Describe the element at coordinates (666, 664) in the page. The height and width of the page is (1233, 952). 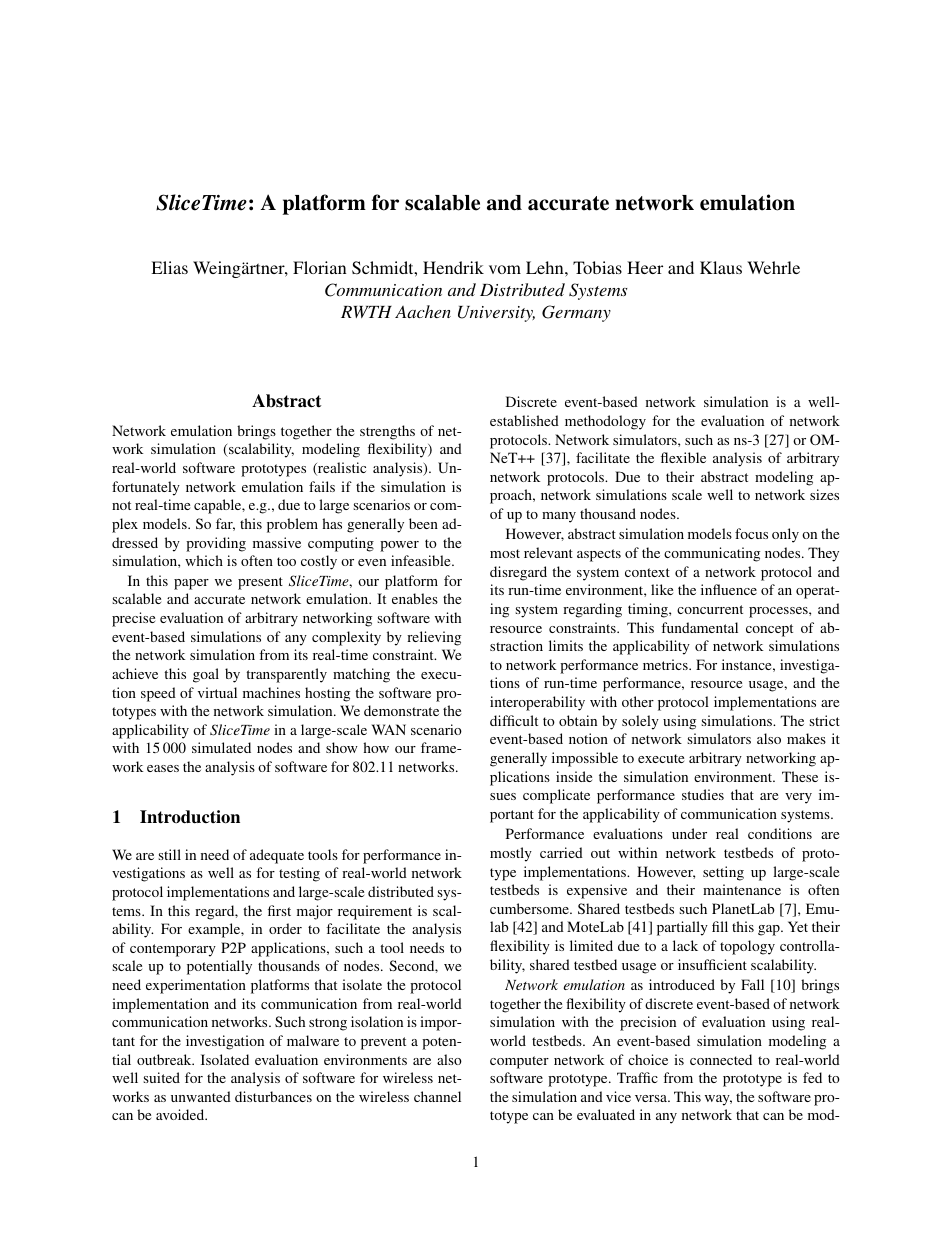
I see `metrics` at that location.
